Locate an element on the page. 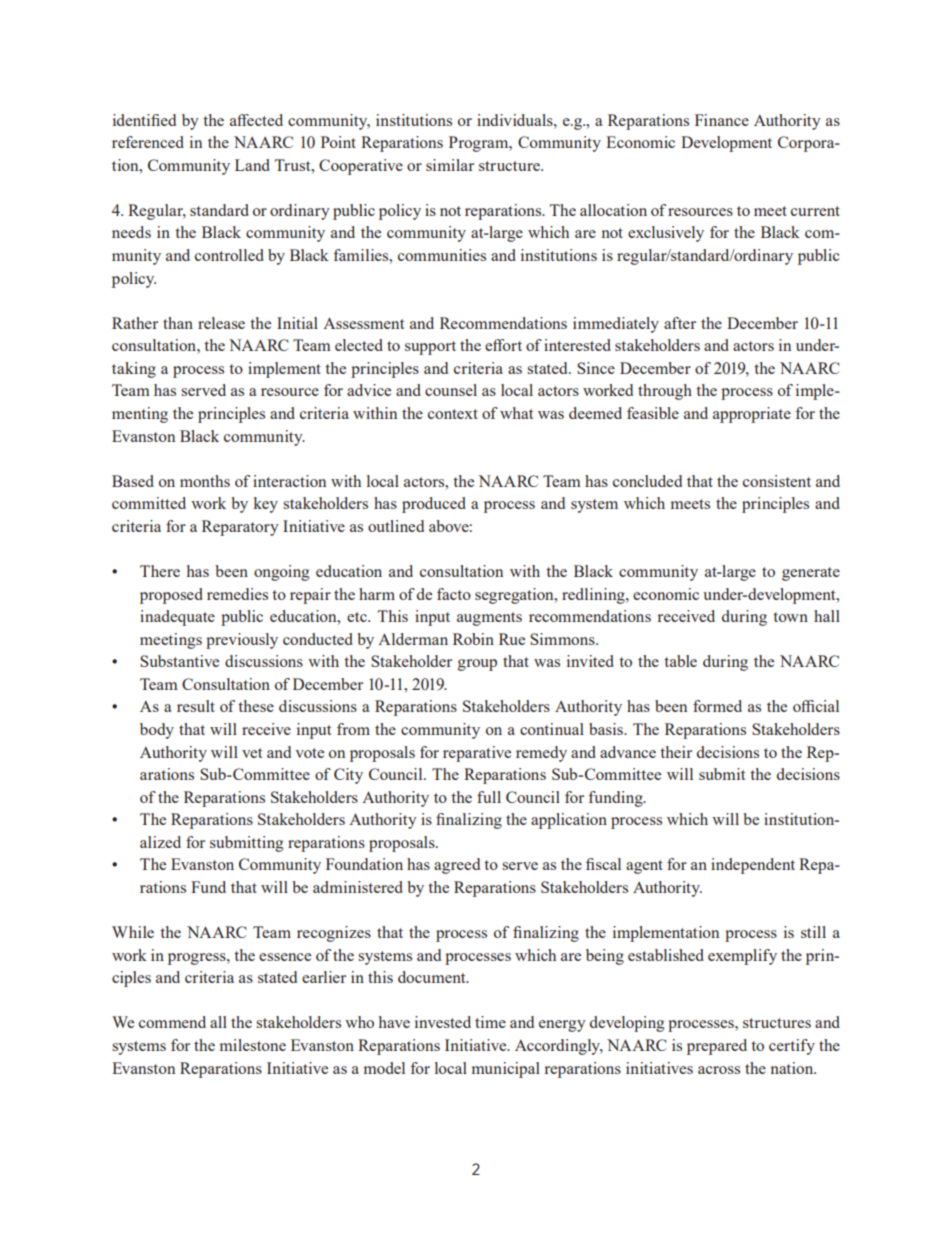 The image size is (952, 1233). Finance is located at coordinates (722, 120).
